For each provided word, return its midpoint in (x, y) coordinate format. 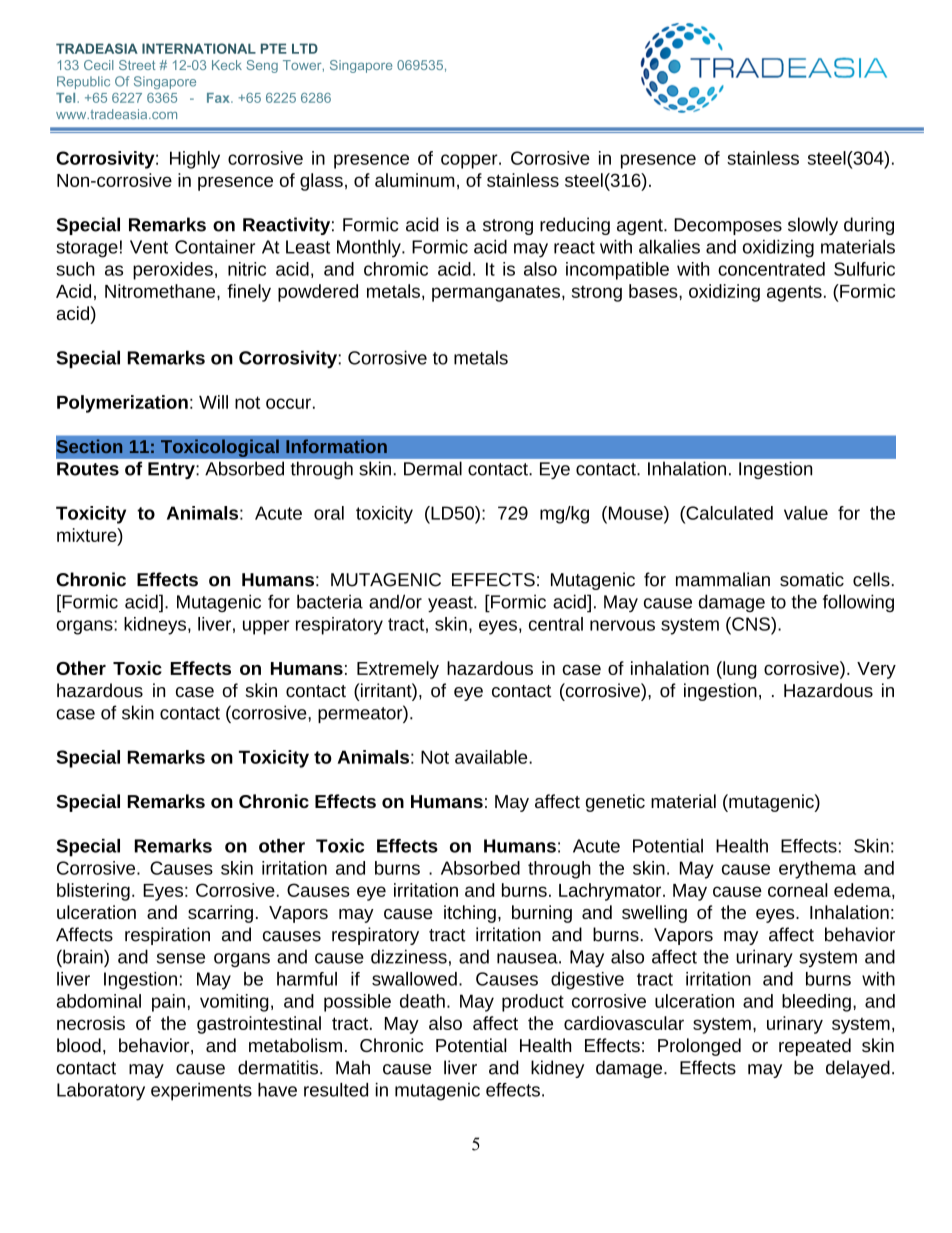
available (492, 757)
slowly (813, 226)
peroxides (173, 271)
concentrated (771, 269)
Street (137, 65)
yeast (451, 604)
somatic (812, 579)
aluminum (415, 180)
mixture (88, 535)
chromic (396, 269)
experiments (201, 1092)
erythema (817, 870)
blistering (93, 892)
